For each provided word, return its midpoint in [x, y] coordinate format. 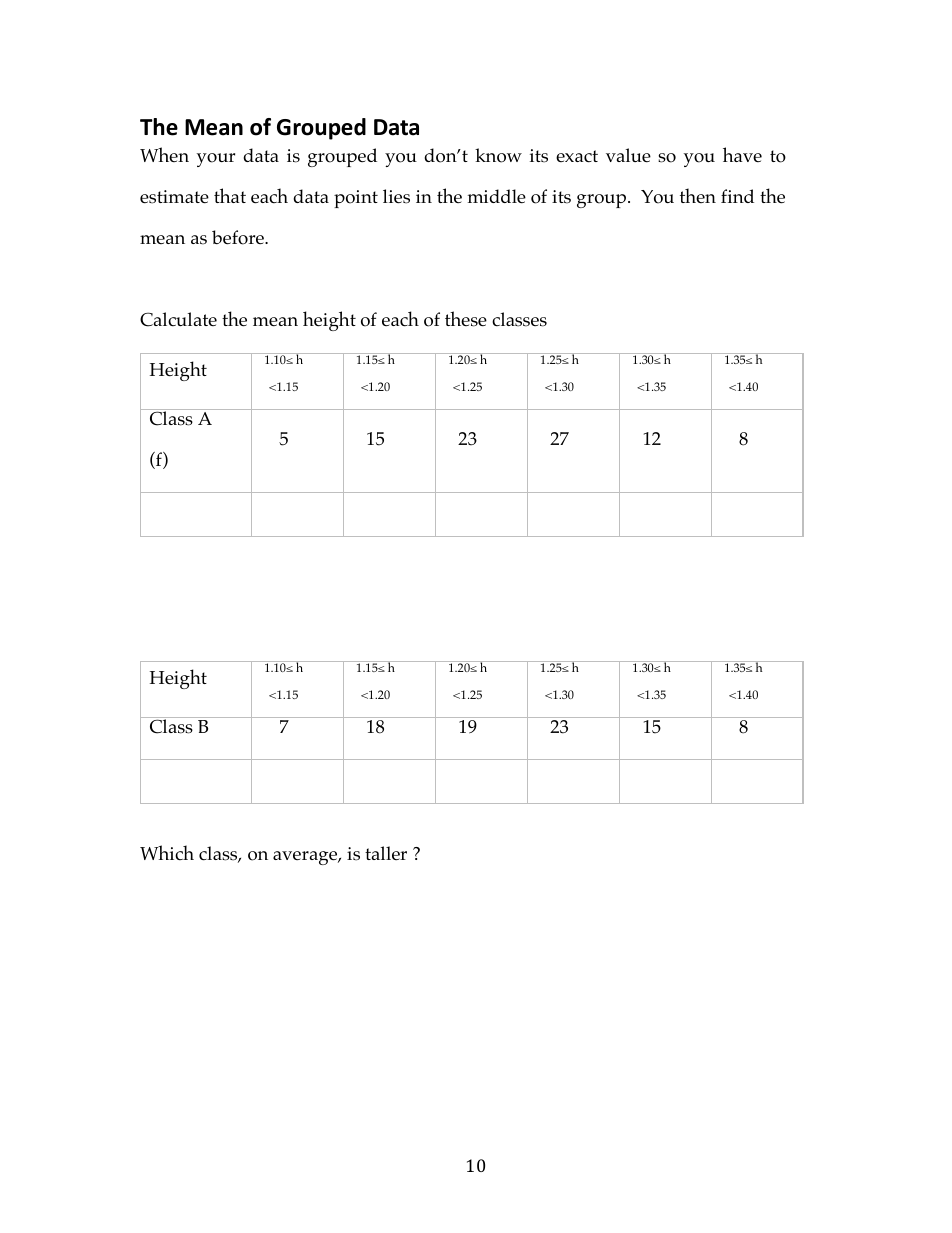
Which [167, 852]
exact [577, 156]
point [356, 199]
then [698, 195]
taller [386, 853]
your [216, 160]
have [742, 154]
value [628, 155]
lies [396, 196]
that [230, 195]
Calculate [178, 319]
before [239, 237]
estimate [174, 197]
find [737, 196]
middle [497, 196]
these [466, 319]
